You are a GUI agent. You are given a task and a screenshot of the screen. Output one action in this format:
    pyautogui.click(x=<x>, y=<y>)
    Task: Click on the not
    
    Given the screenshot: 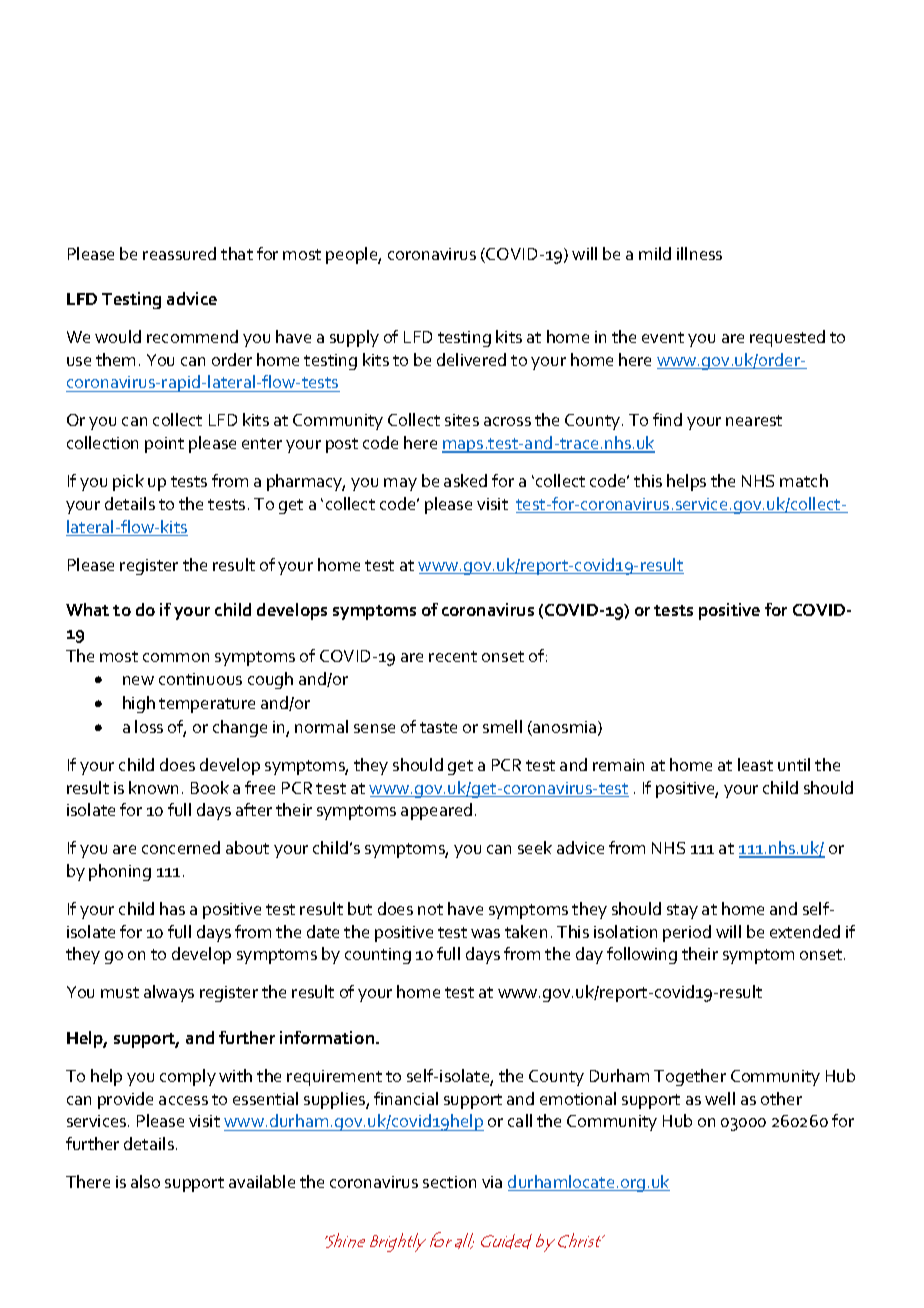 What is the action you would take?
    pyautogui.click(x=430, y=909)
